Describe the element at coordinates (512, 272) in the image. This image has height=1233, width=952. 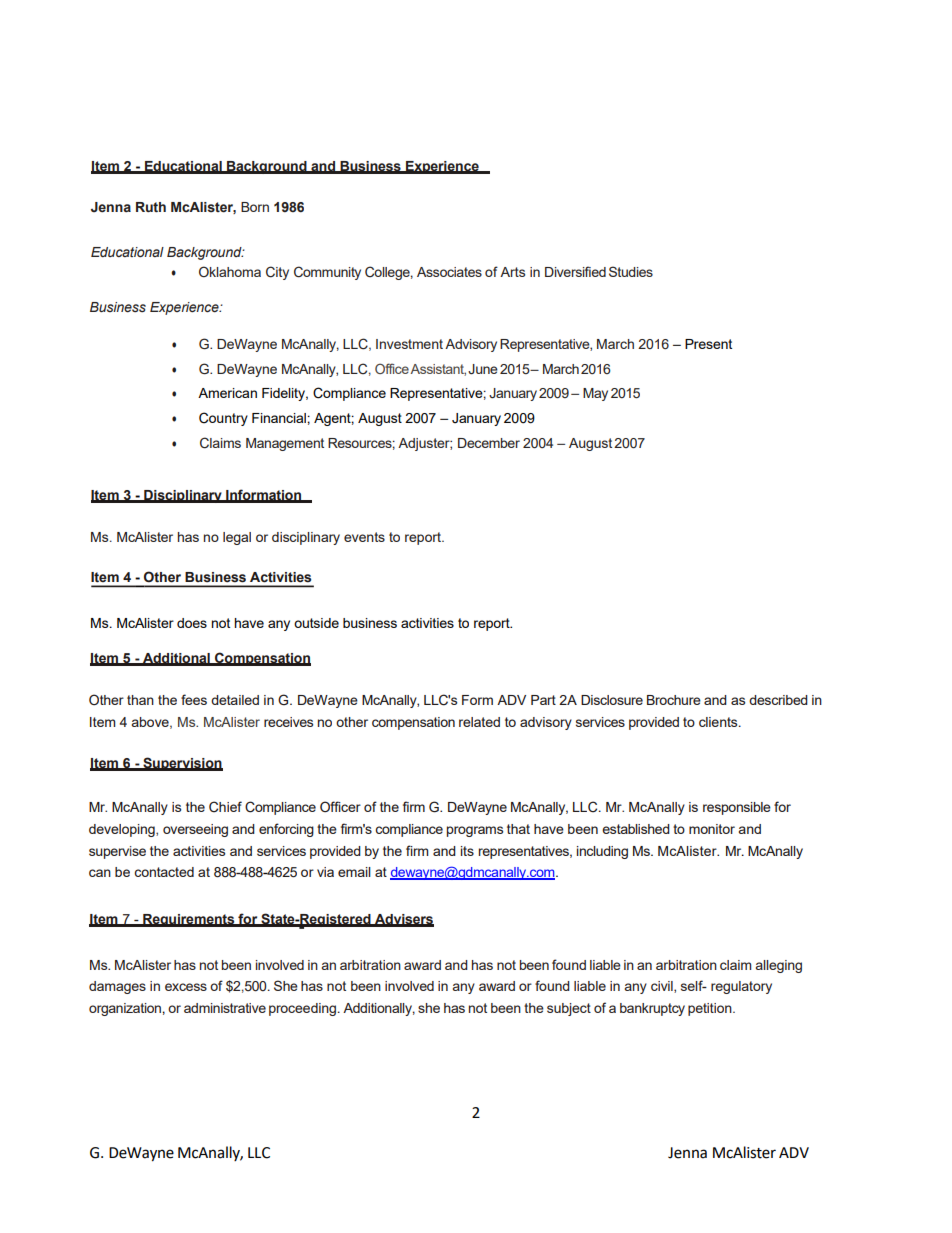
I see `Arts` at that location.
